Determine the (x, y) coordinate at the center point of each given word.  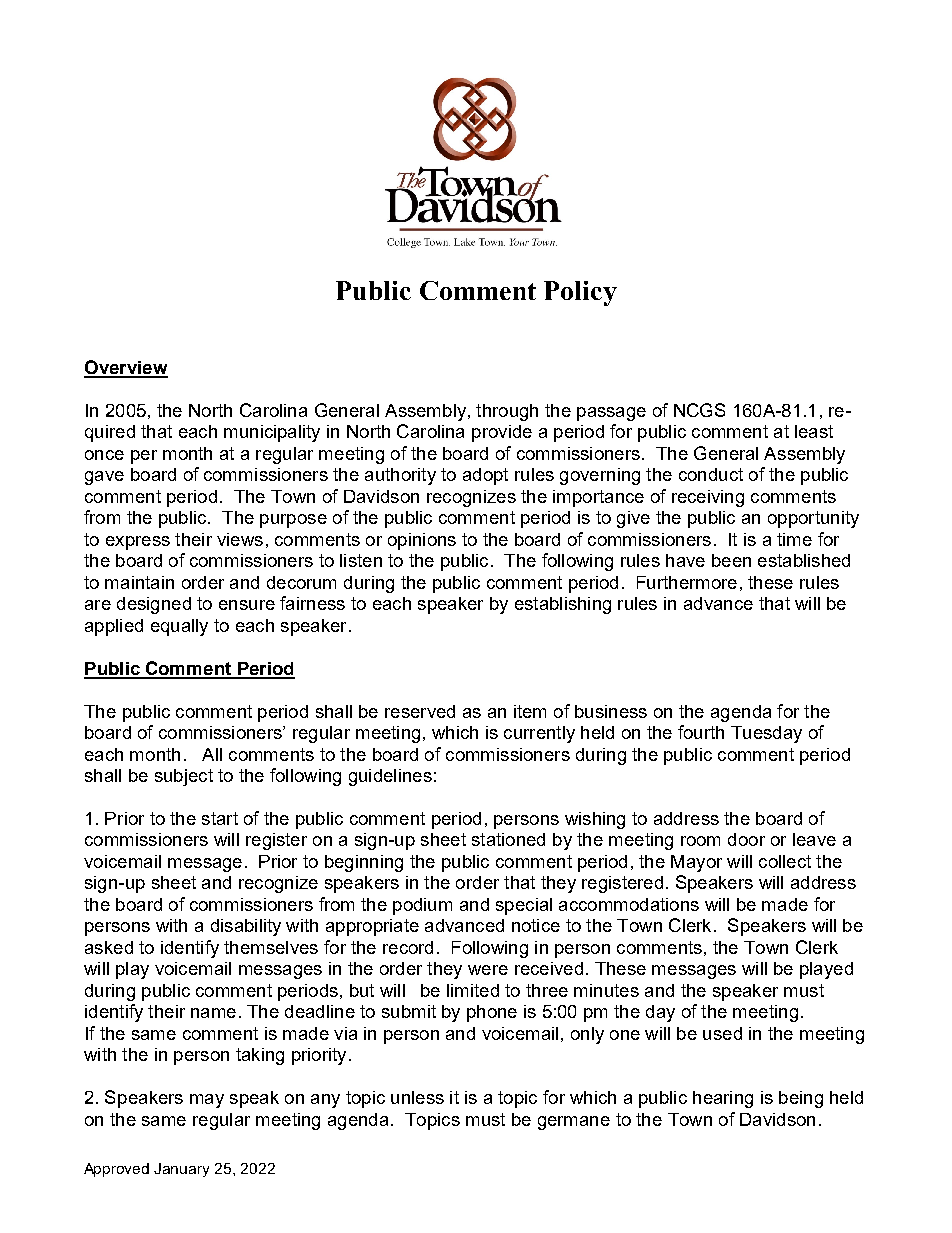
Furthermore (687, 582)
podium (422, 906)
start (220, 818)
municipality (272, 433)
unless (417, 1097)
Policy (580, 293)
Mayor (696, 863)
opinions (422, 541)
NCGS (699, 410)
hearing (723, 1099)
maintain (139, 582)
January (181, 1170)
